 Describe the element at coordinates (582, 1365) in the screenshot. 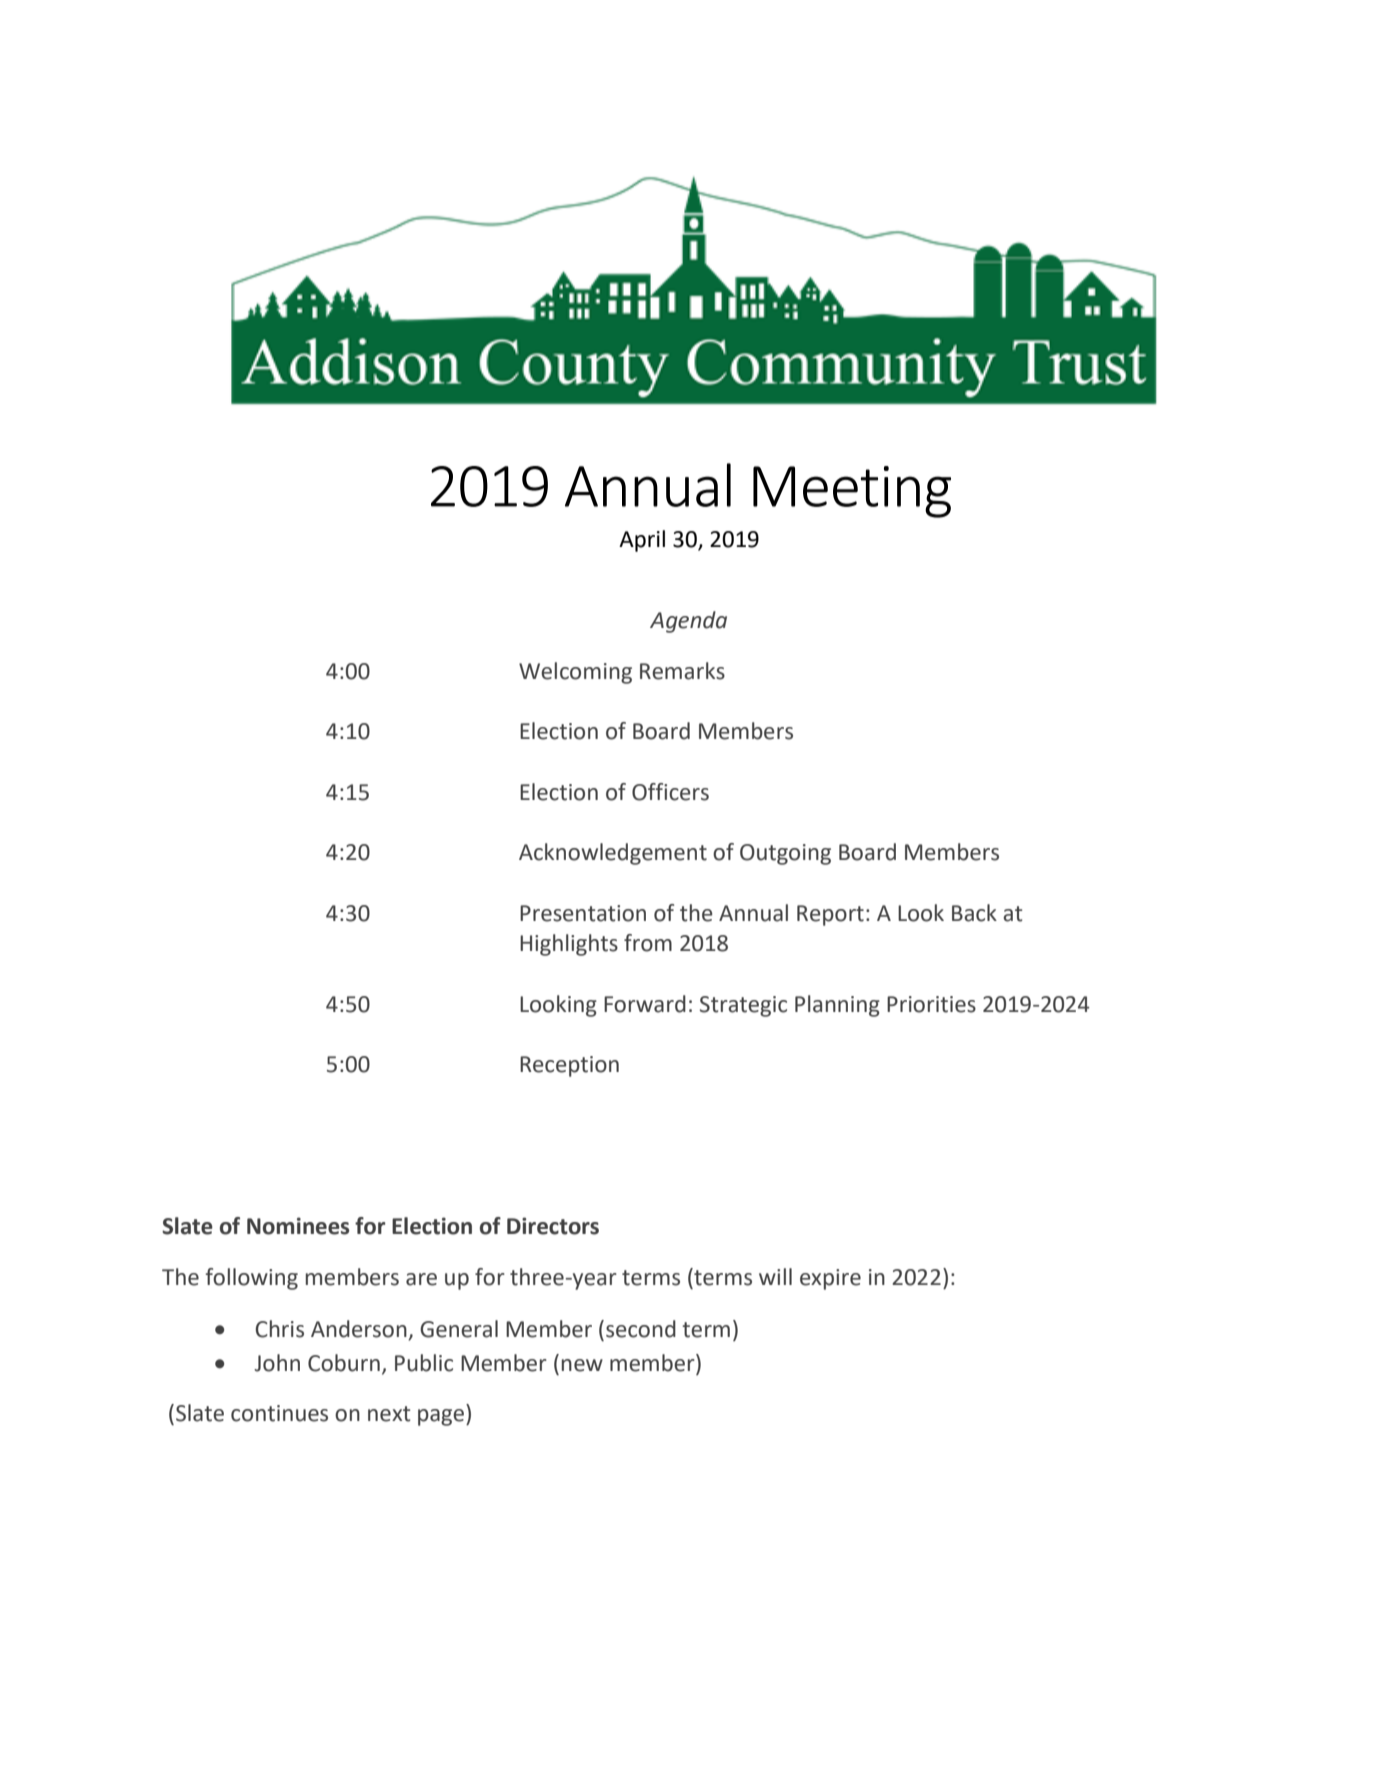

I see `new` at that location.
